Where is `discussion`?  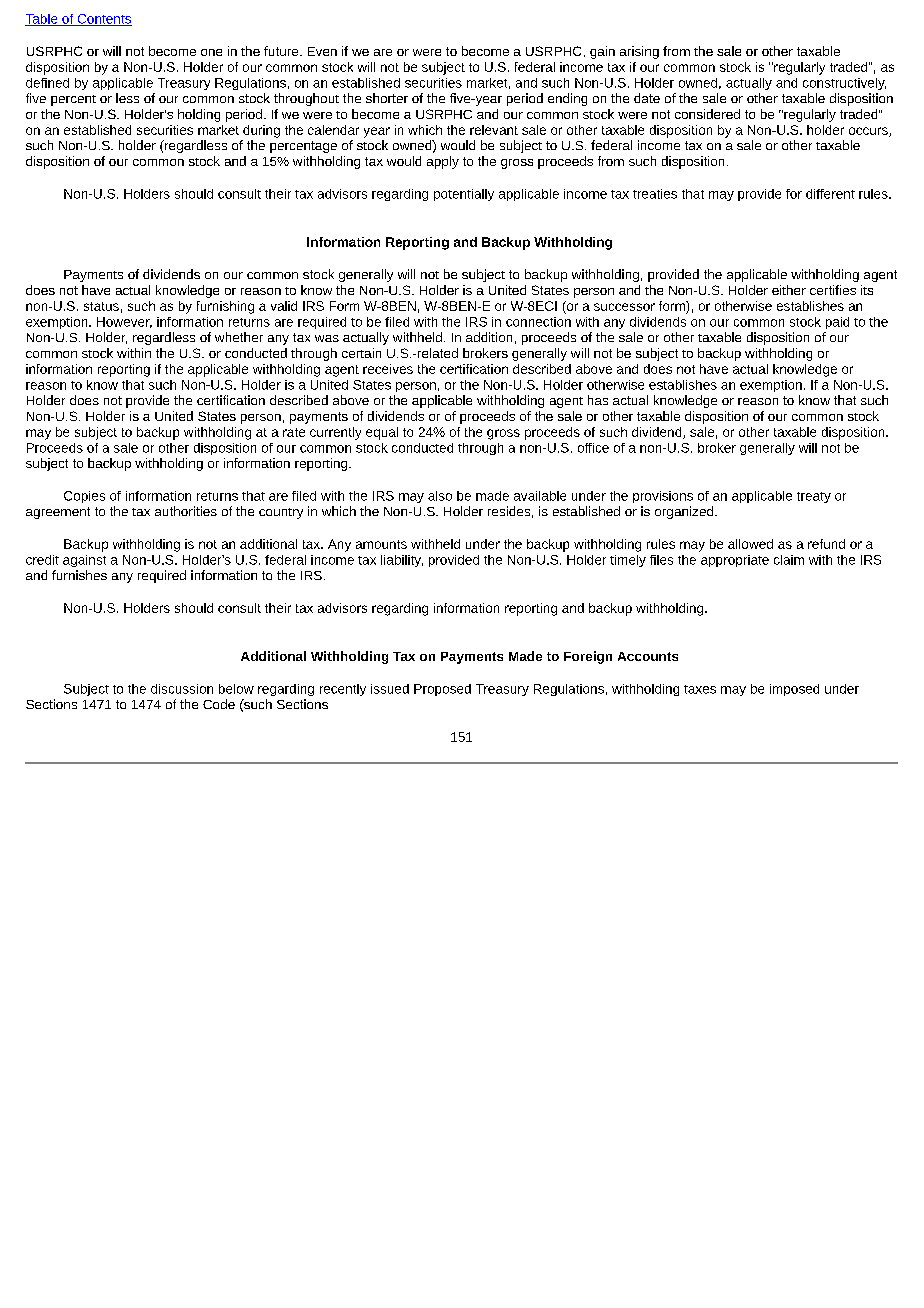 discussion is located at coordinates (182, 689).
